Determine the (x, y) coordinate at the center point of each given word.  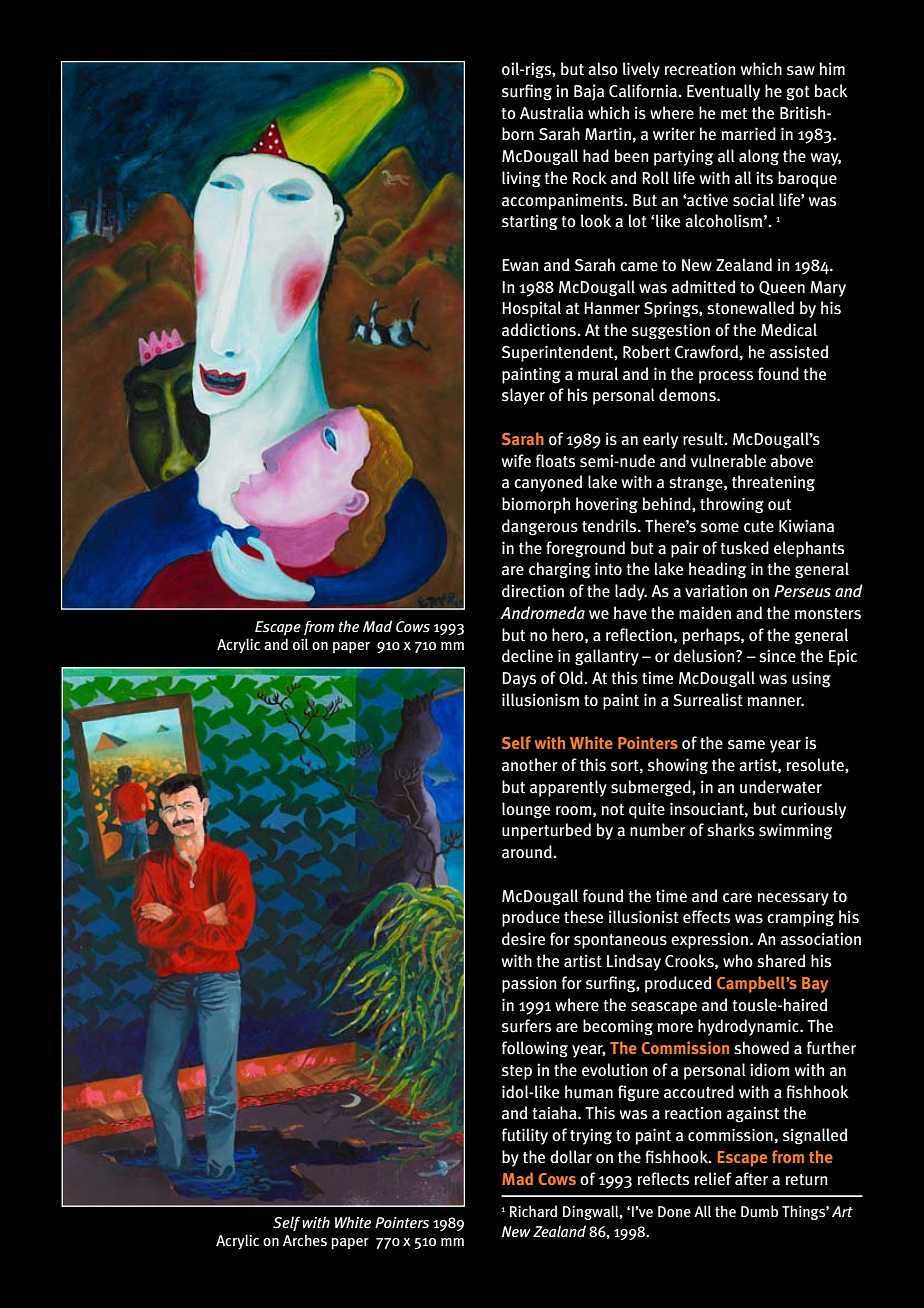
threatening (773, 483)
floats (555, 461)
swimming (795, 831)
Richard (533, 1211)
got (798, 93)
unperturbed (546, 831)
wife (516, 460)
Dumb (759, 1211)
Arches (305, 1240)
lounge (526, 810)
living (521, 179)
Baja (589, 92)
